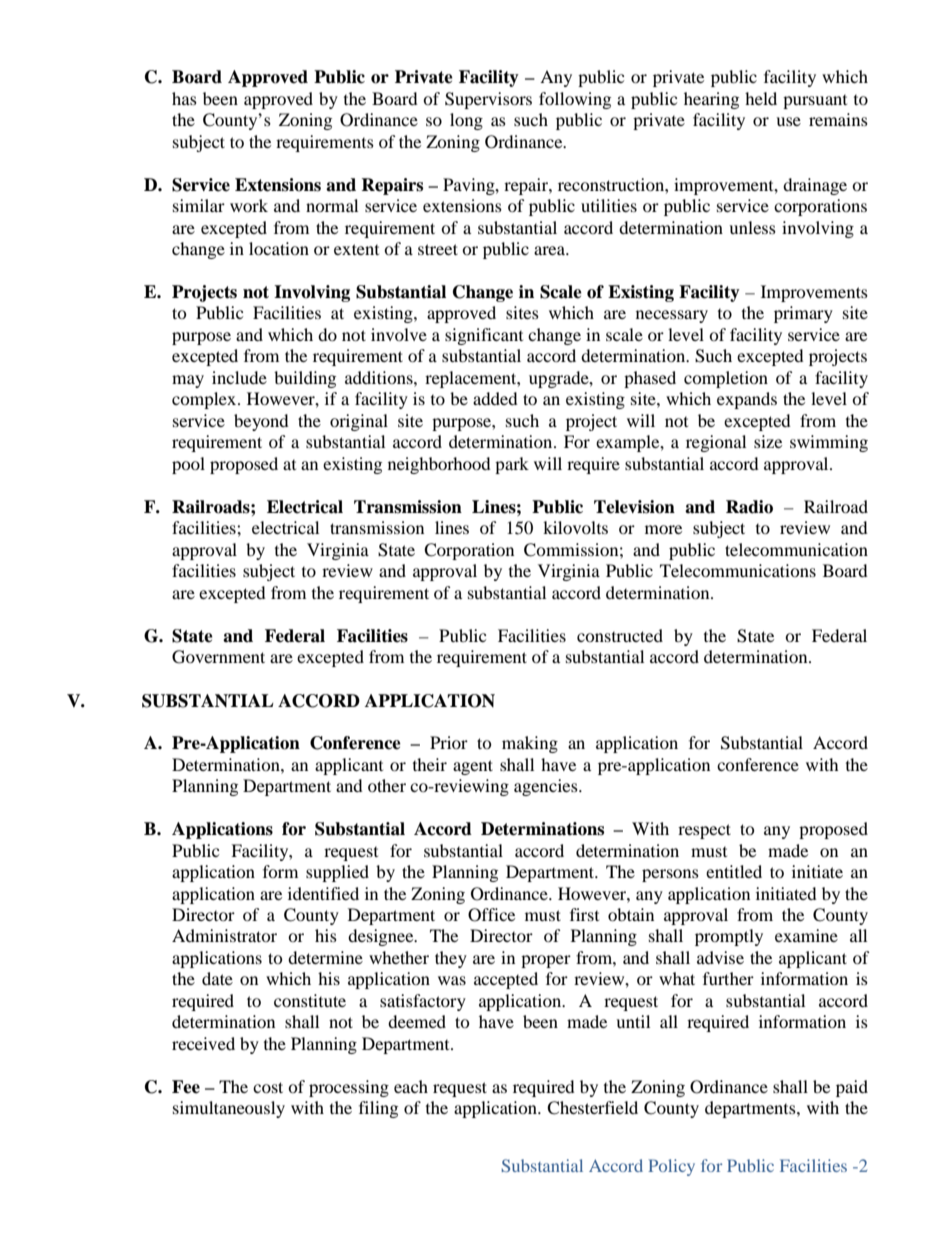 The height and width of the screenshot is (1233, 952). Describe the element at coordinates (249, 205) in the screenshot. I see `work` at that location.
